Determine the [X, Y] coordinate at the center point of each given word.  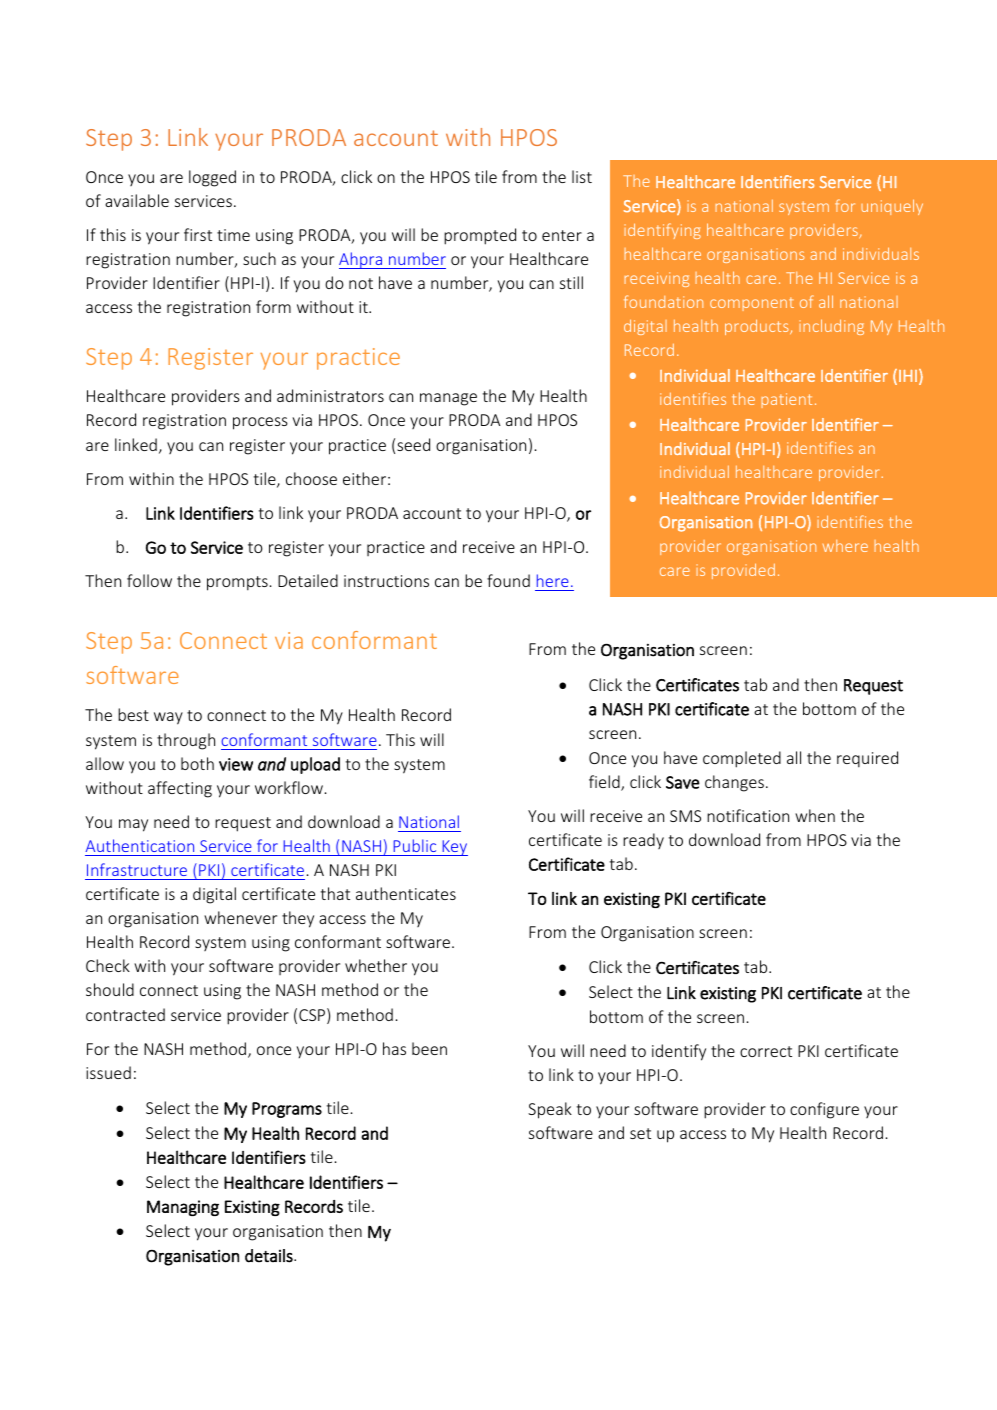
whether [376, 965]
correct [766, 1051]
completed [742, 759]
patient [786, 400]
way [168, 718]
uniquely [892, 207]
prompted [480, 236]
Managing [183, 1208]
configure [824, 1110]
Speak [550, 1110]
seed [413, 444]
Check [108, 965]
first [198, 234]
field [605, 783]
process [260, 423]
